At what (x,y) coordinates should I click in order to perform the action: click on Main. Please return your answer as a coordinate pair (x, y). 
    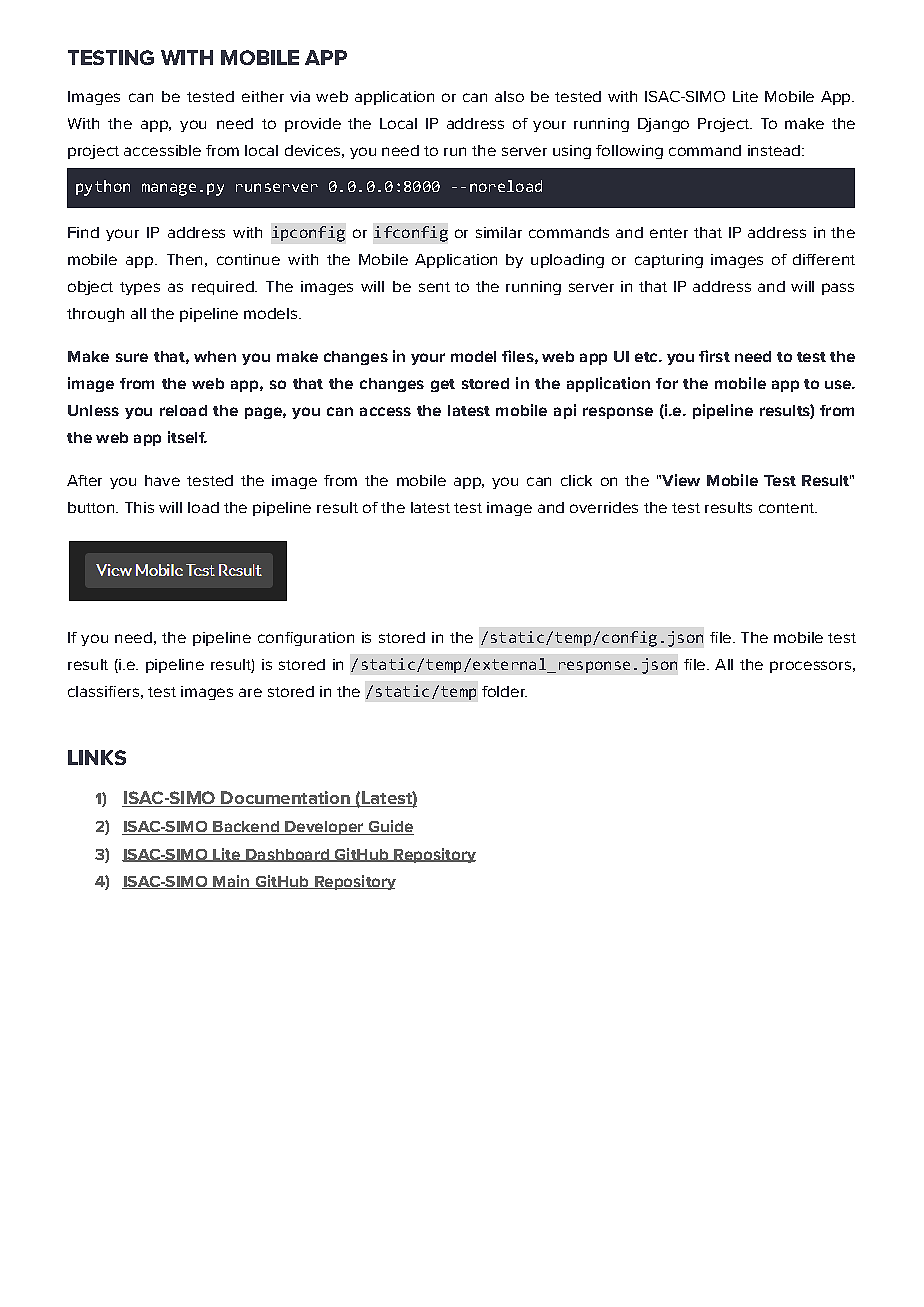
    Looking at the image, I should click on (231, 882).
